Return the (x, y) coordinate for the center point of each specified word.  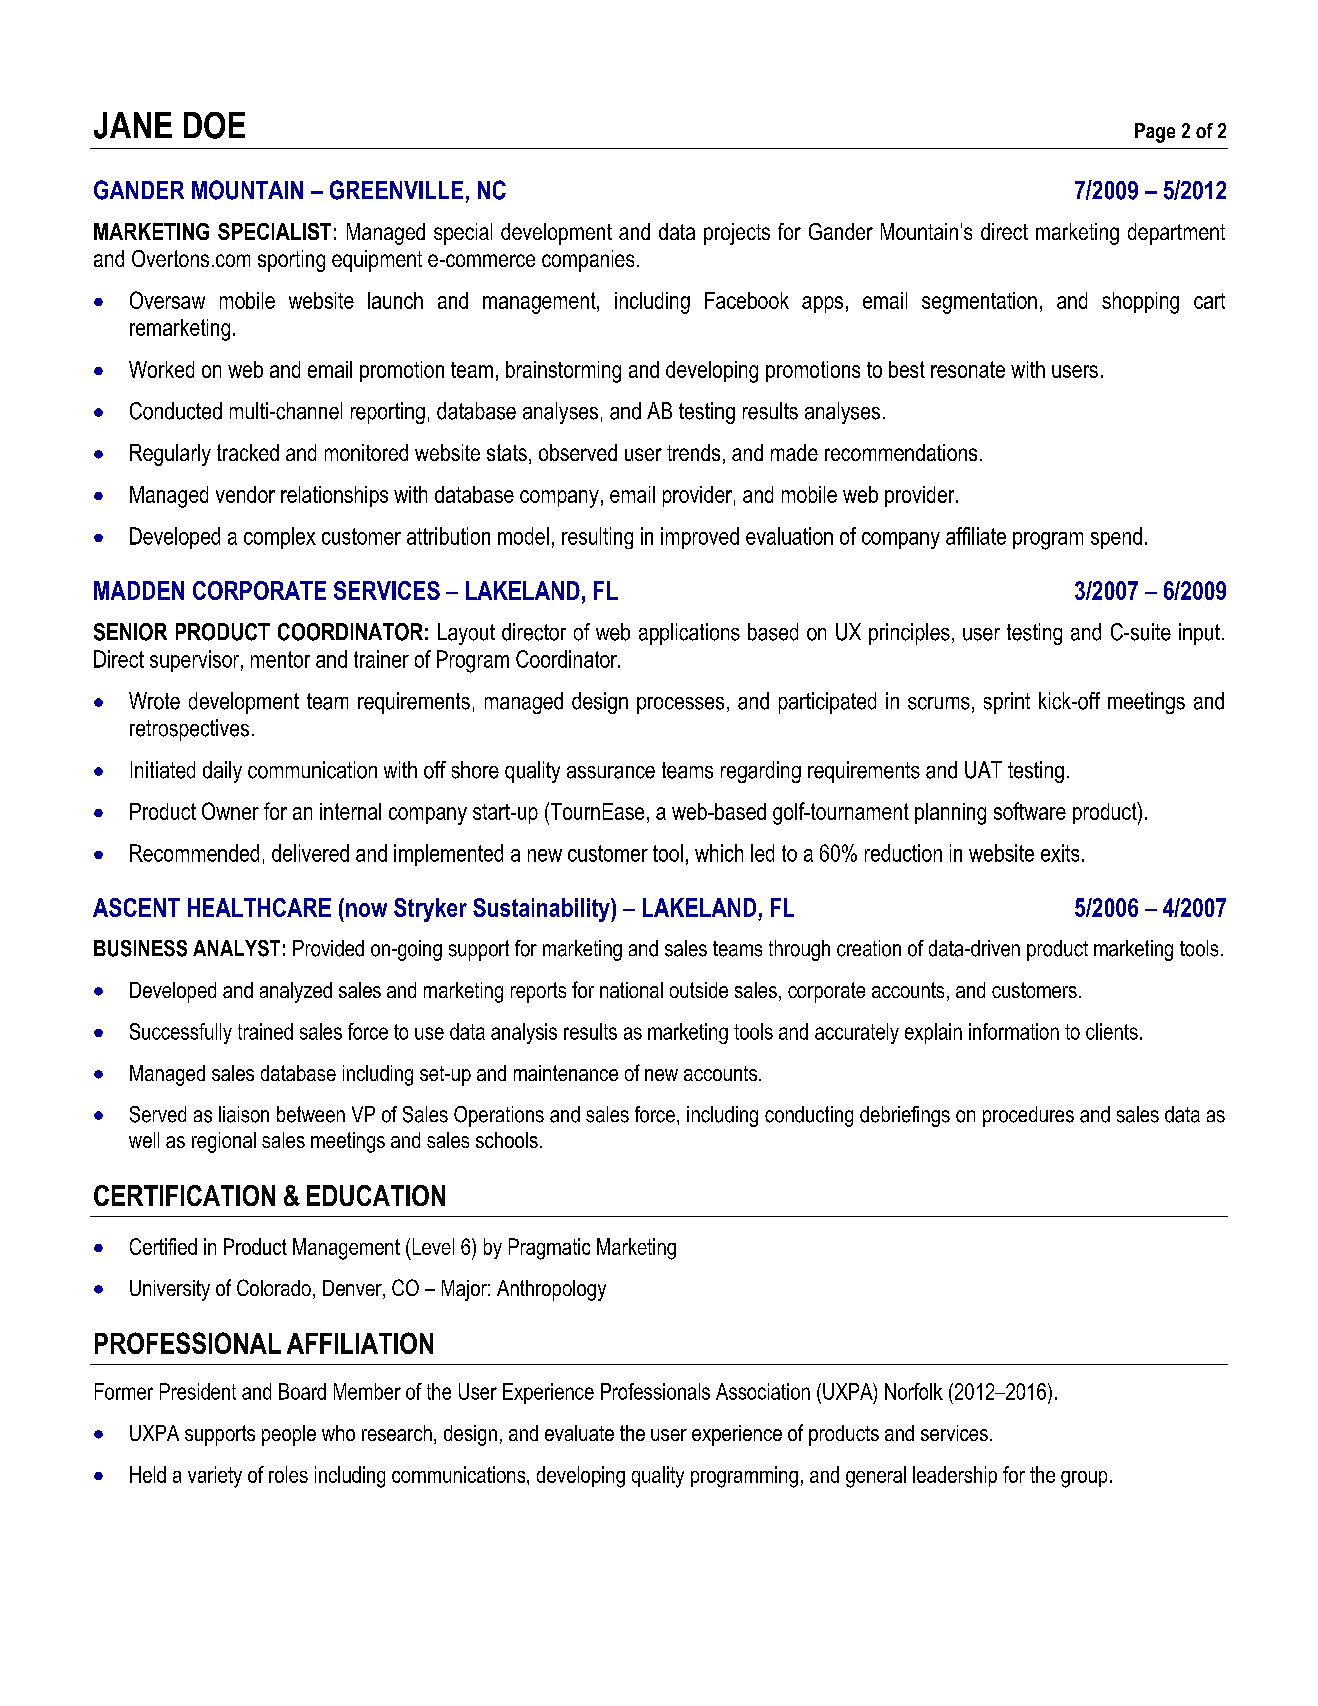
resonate (968, 369)
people (289, 1435)
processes (680, 705)
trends (693, 452)
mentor (280, 659)
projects (737, 234)
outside (699, 990)
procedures (1028, 1116)
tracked (248, 452)
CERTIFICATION (184, 1195)
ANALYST (236, 948)
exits (1060, 853)
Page (1155, 133)
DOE (214, 125)
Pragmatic (549, 1249)
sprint (1007, 703)
